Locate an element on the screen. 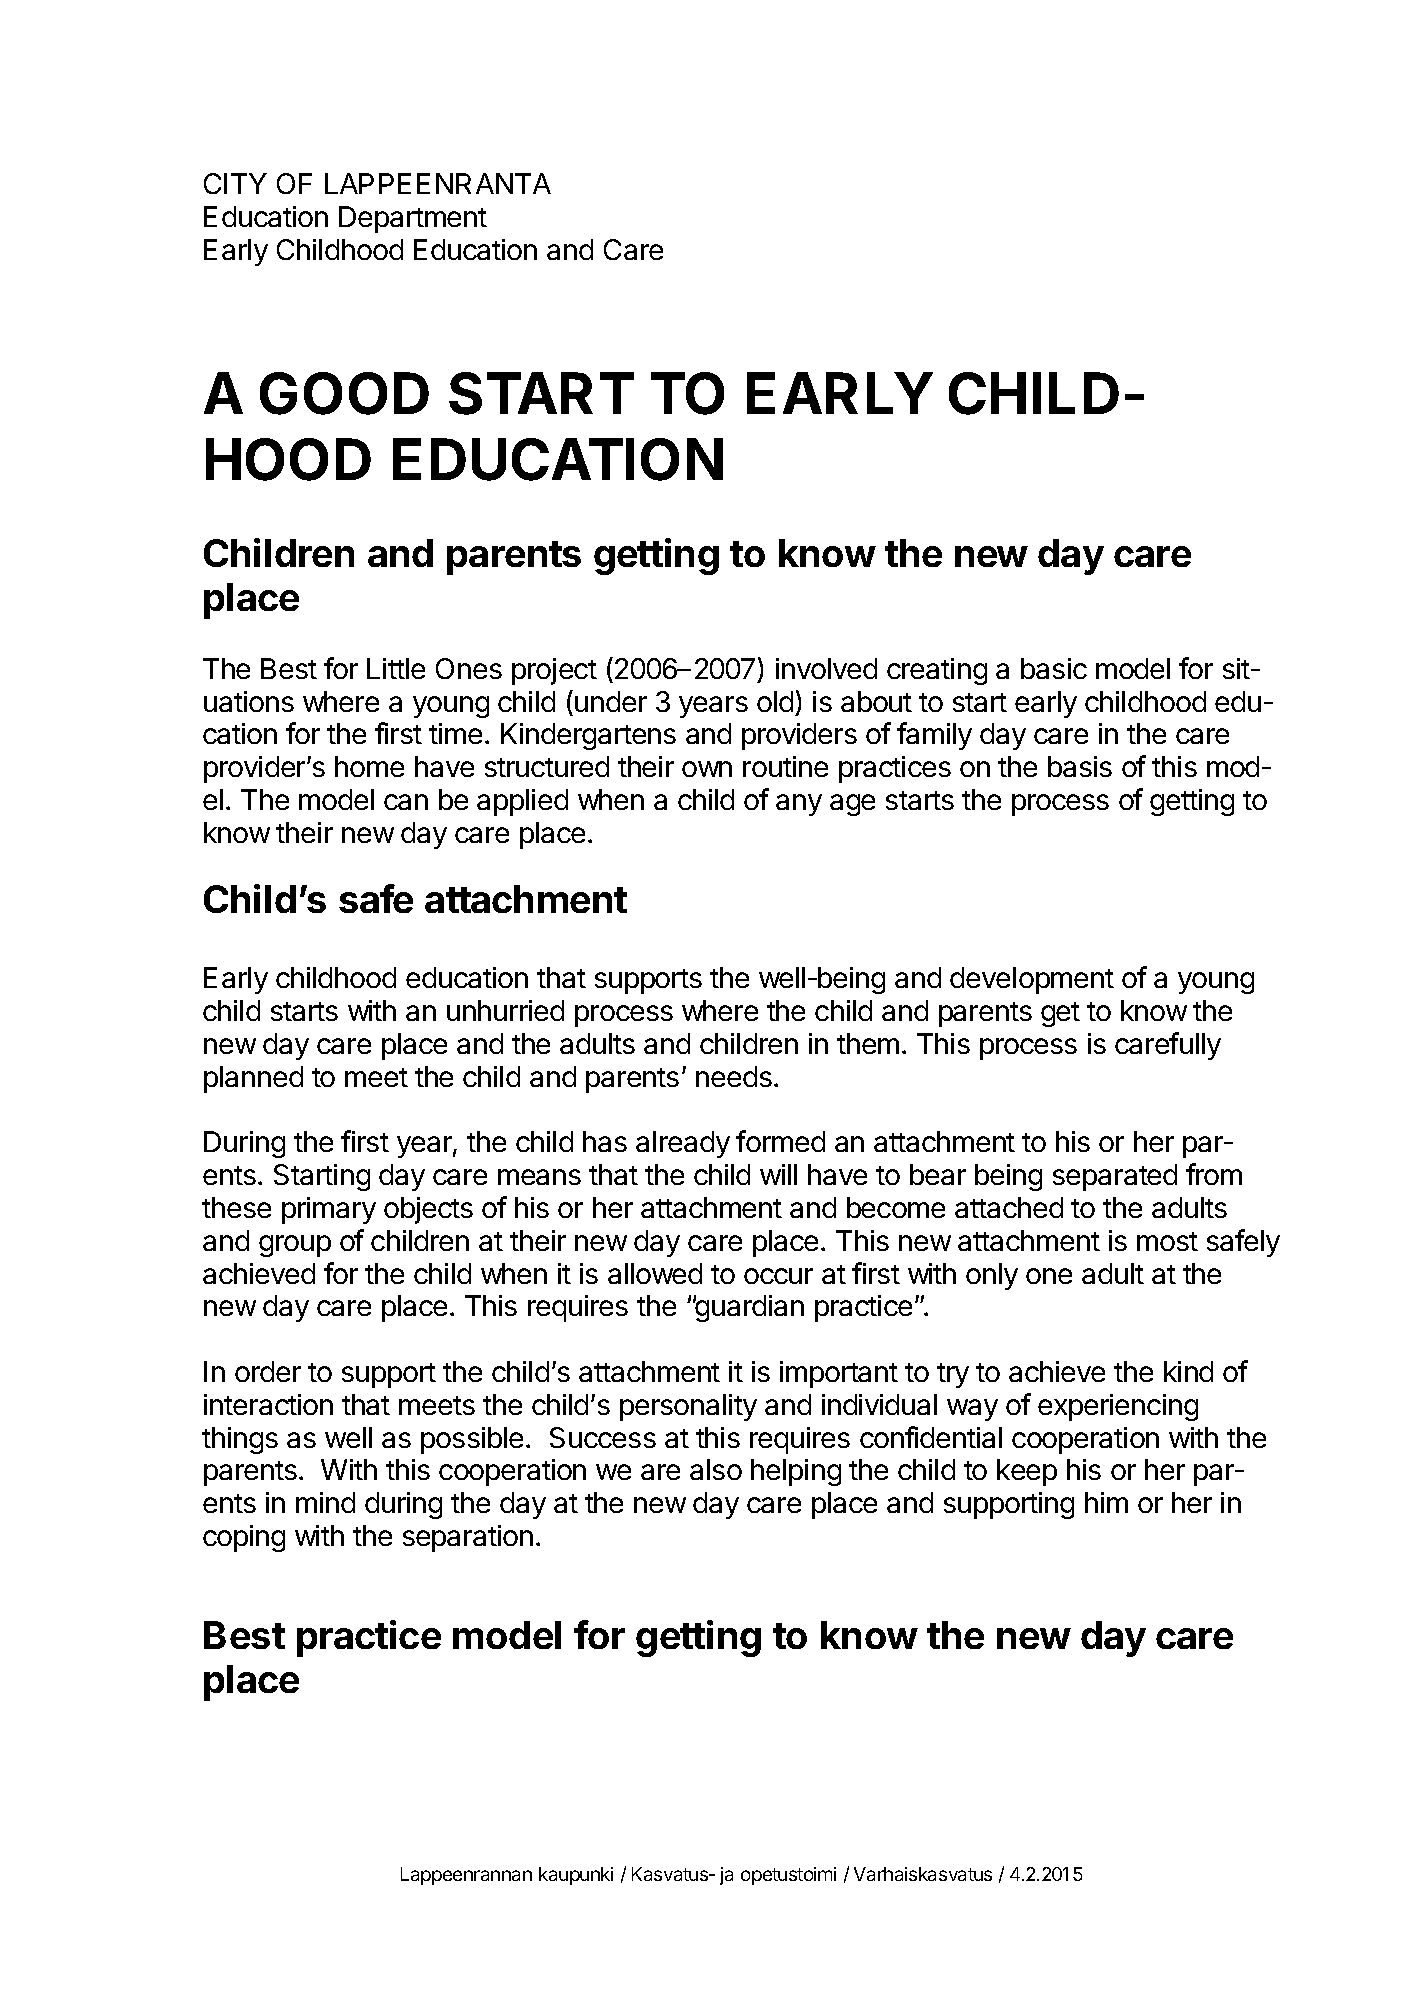  GOOD is located at coordinates (344, 393).
